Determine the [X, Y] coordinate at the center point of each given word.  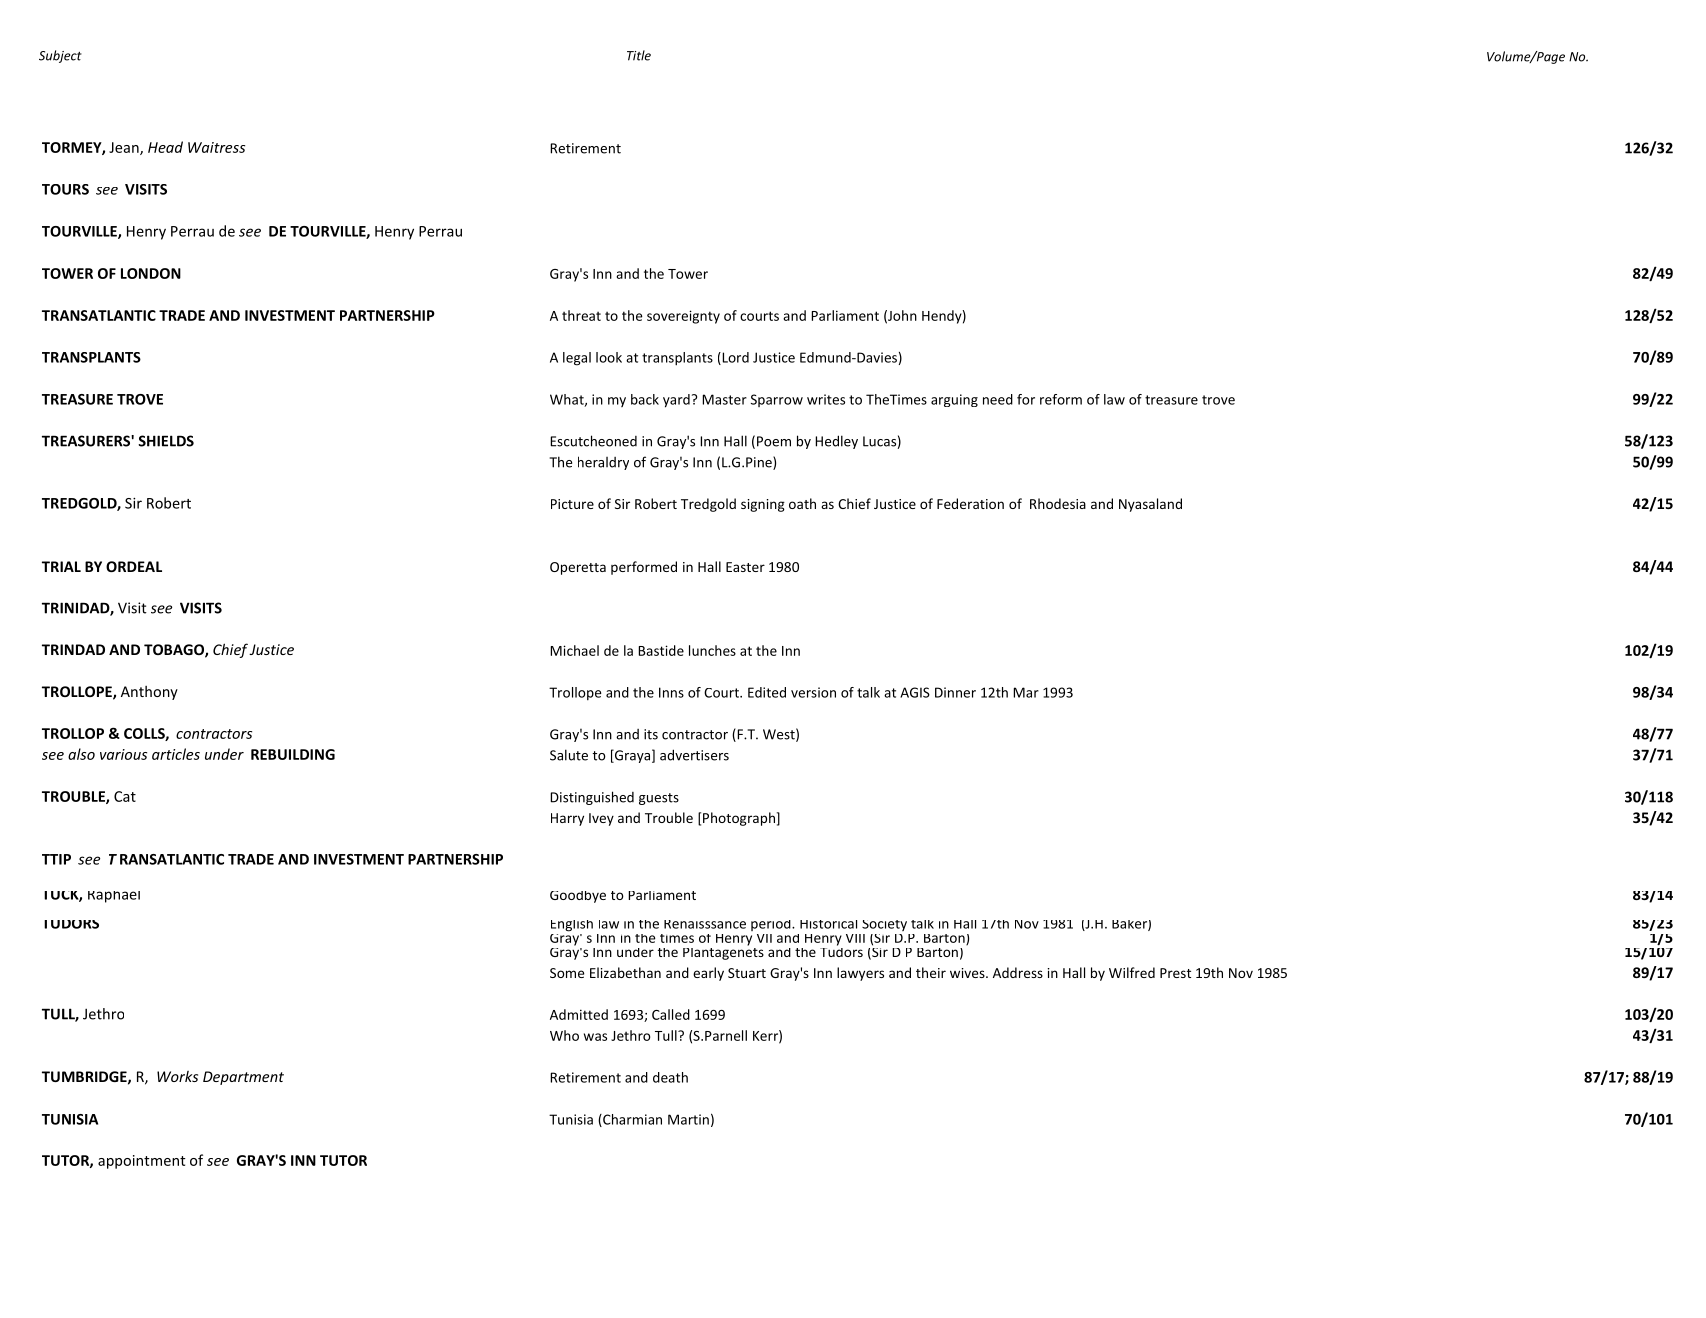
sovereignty [683, 317]
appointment [142, 1162]
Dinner [955, 692]
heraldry [603, 463]
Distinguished [592, 798]
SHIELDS [166, 441]
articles [176, 754]
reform [1061, 399]
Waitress [216, 147]
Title [639, 55]
